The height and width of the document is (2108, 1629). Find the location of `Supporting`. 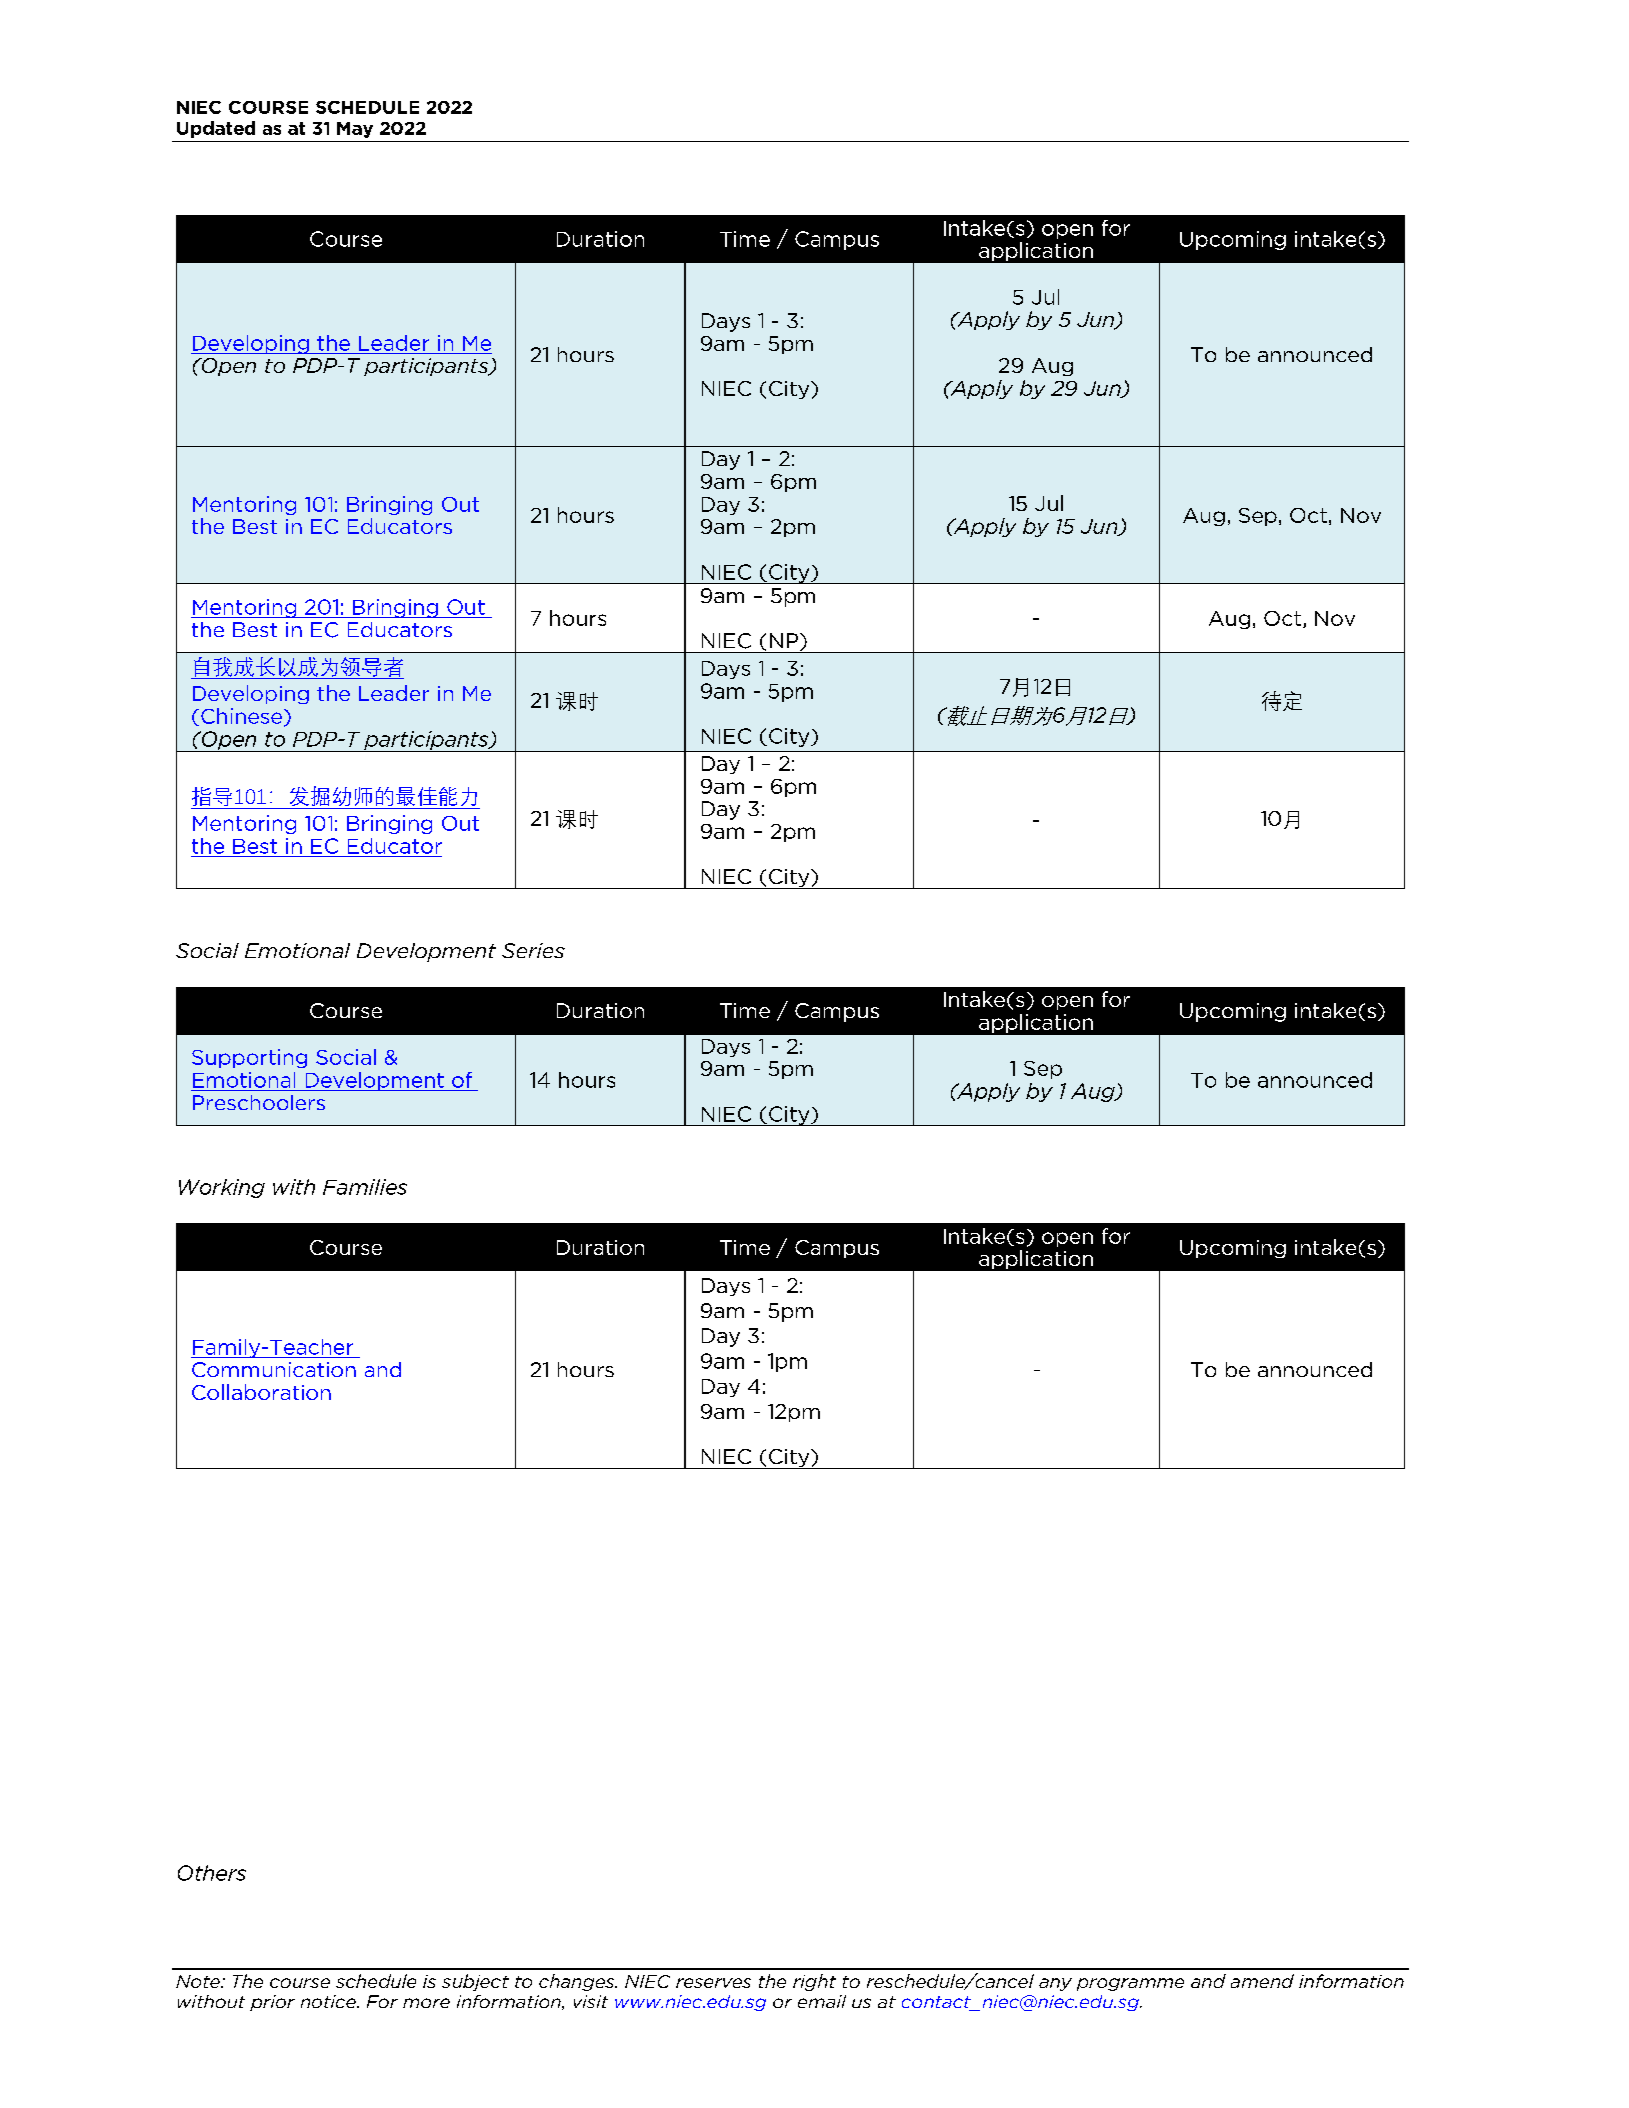

Supporting is located at coordinates (249, 1058).
